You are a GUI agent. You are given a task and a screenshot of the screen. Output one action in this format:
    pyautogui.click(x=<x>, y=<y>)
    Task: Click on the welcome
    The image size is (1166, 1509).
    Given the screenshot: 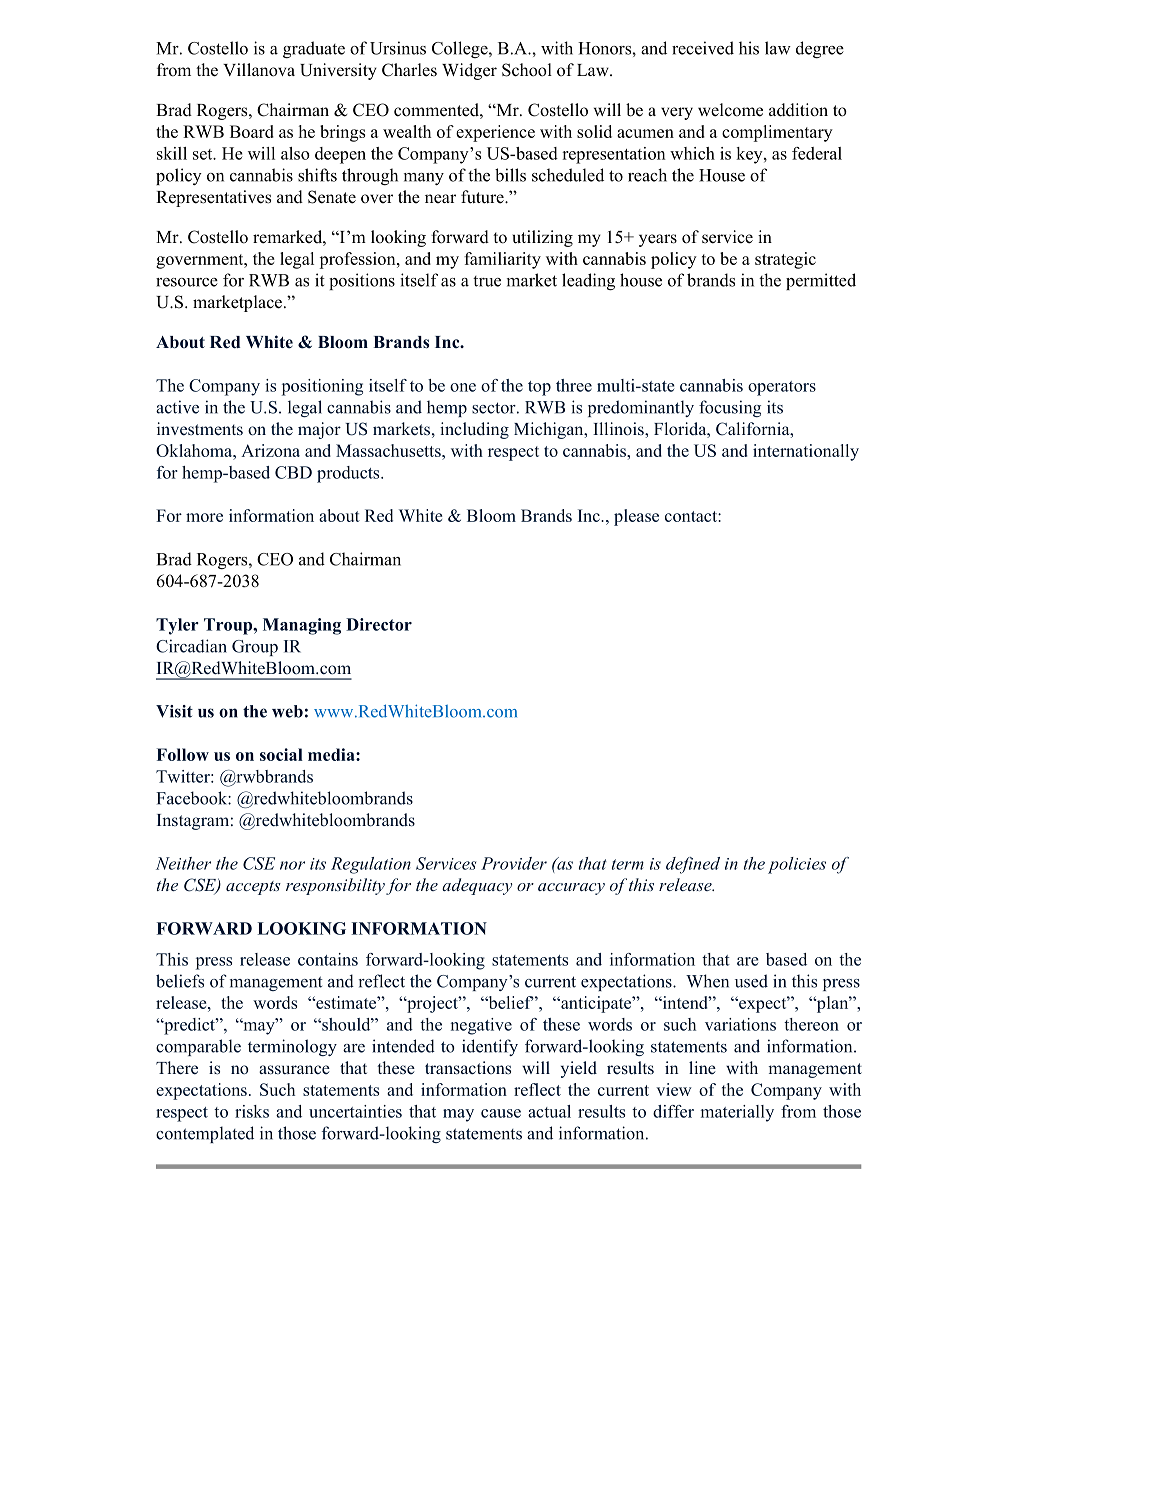 What is the action you would take?
    pyautogui.click(x=730, y=110)
